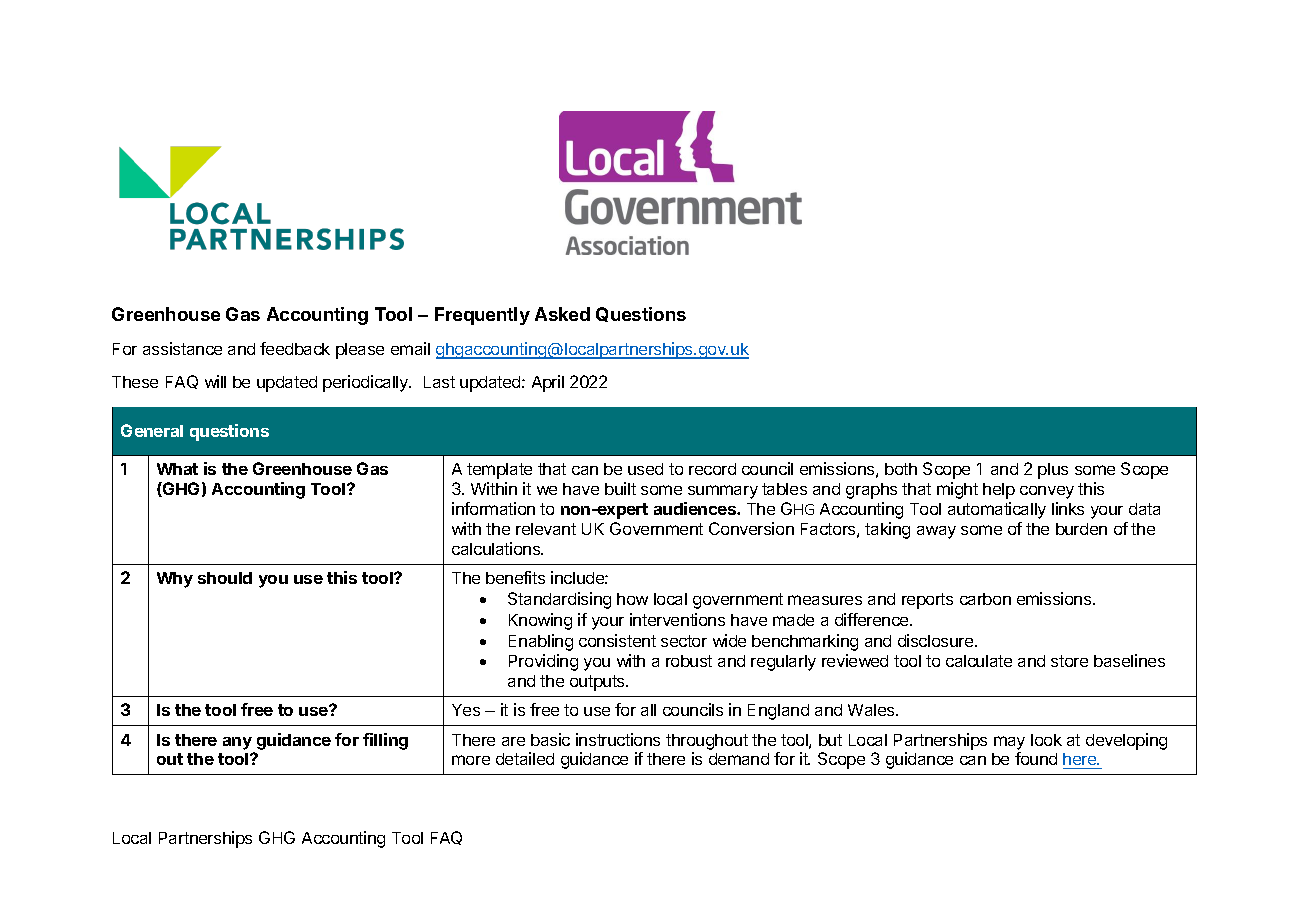 The image size is (1308, 924). What do you see at coordinates (546, 529) in the screenshot?
I see `relevant` at bounding box center [546, 529].
